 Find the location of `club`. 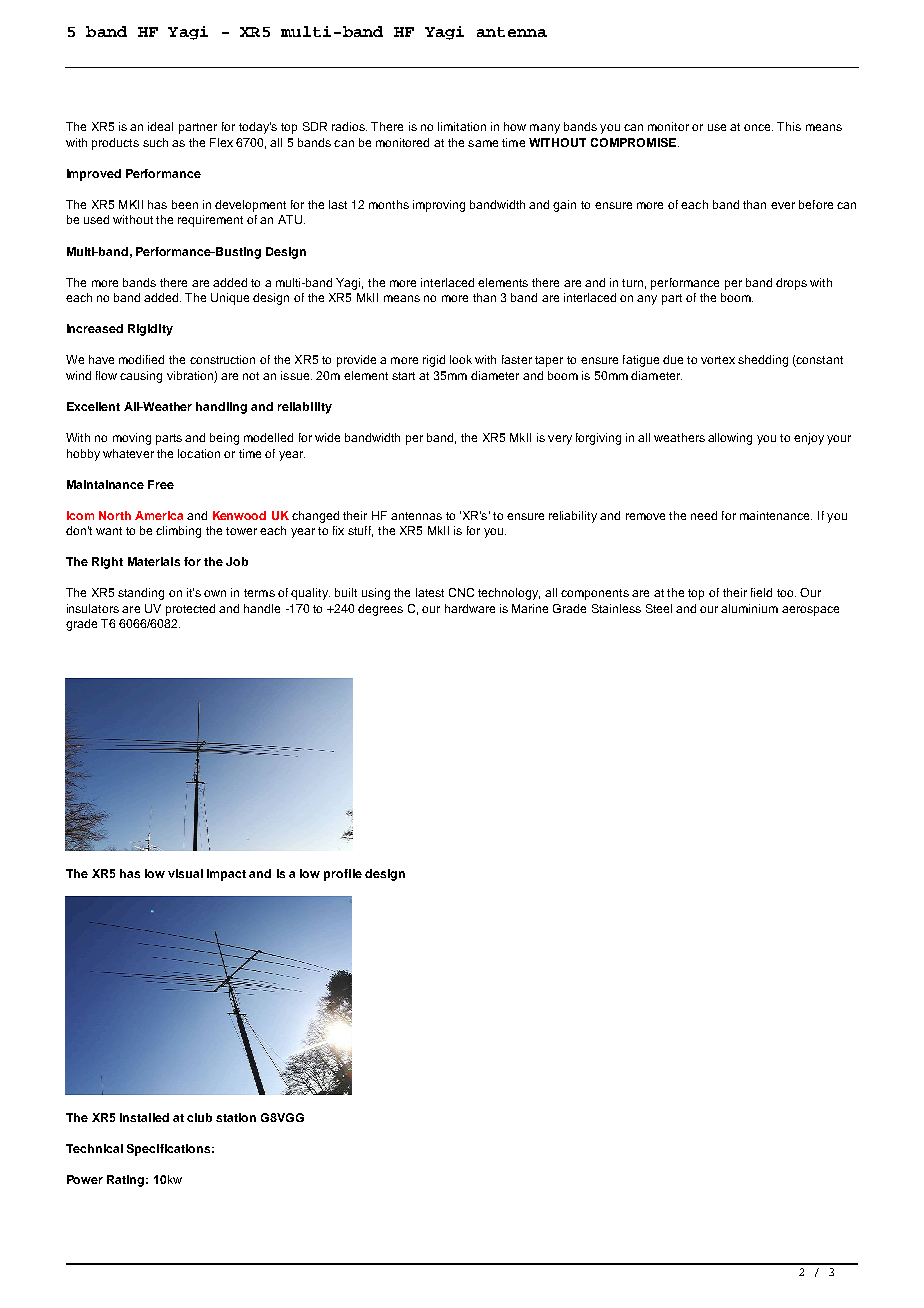

club is located at coordinates (199, 1117).
